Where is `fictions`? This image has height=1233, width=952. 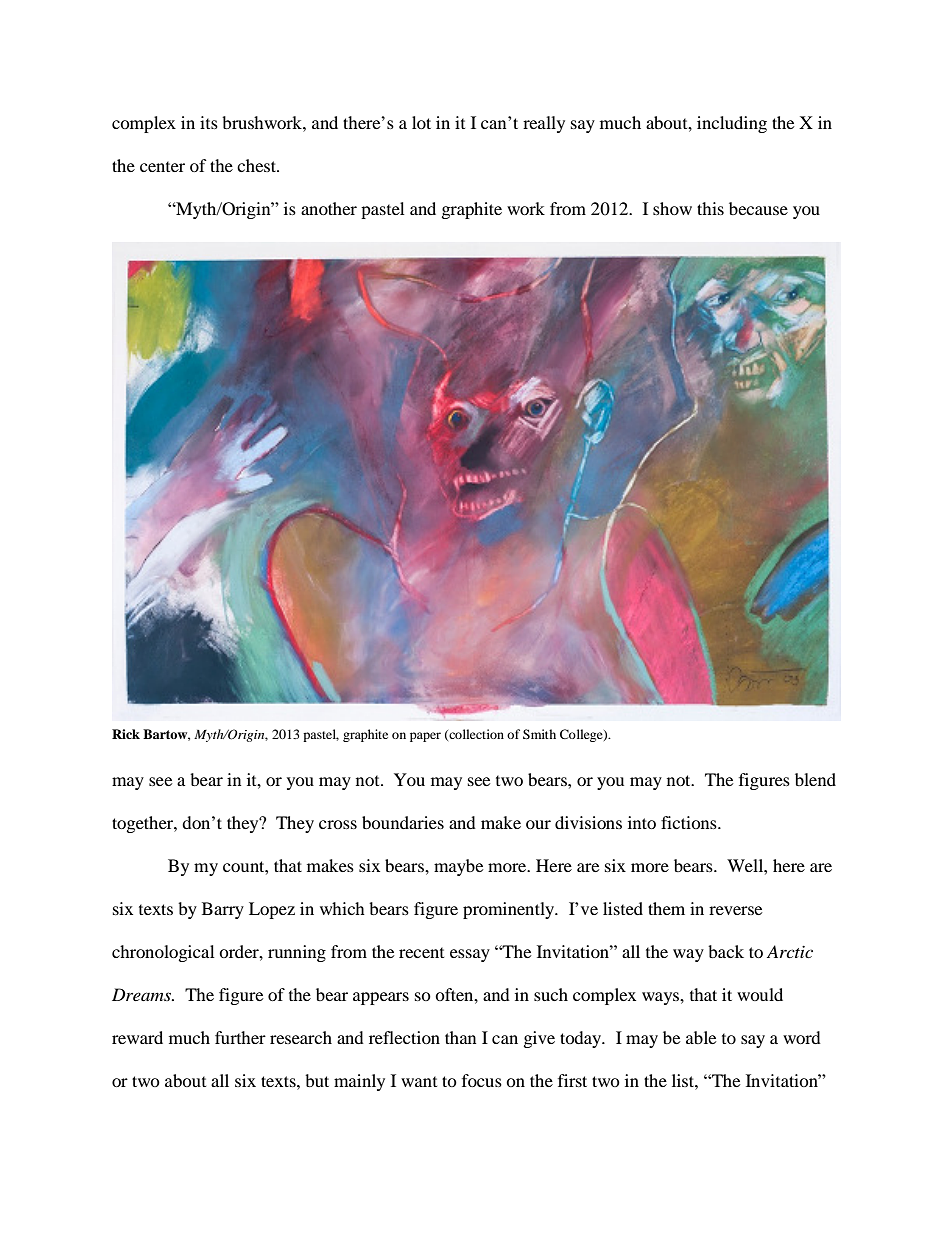
fictions is located at coordinates (690, 822).
